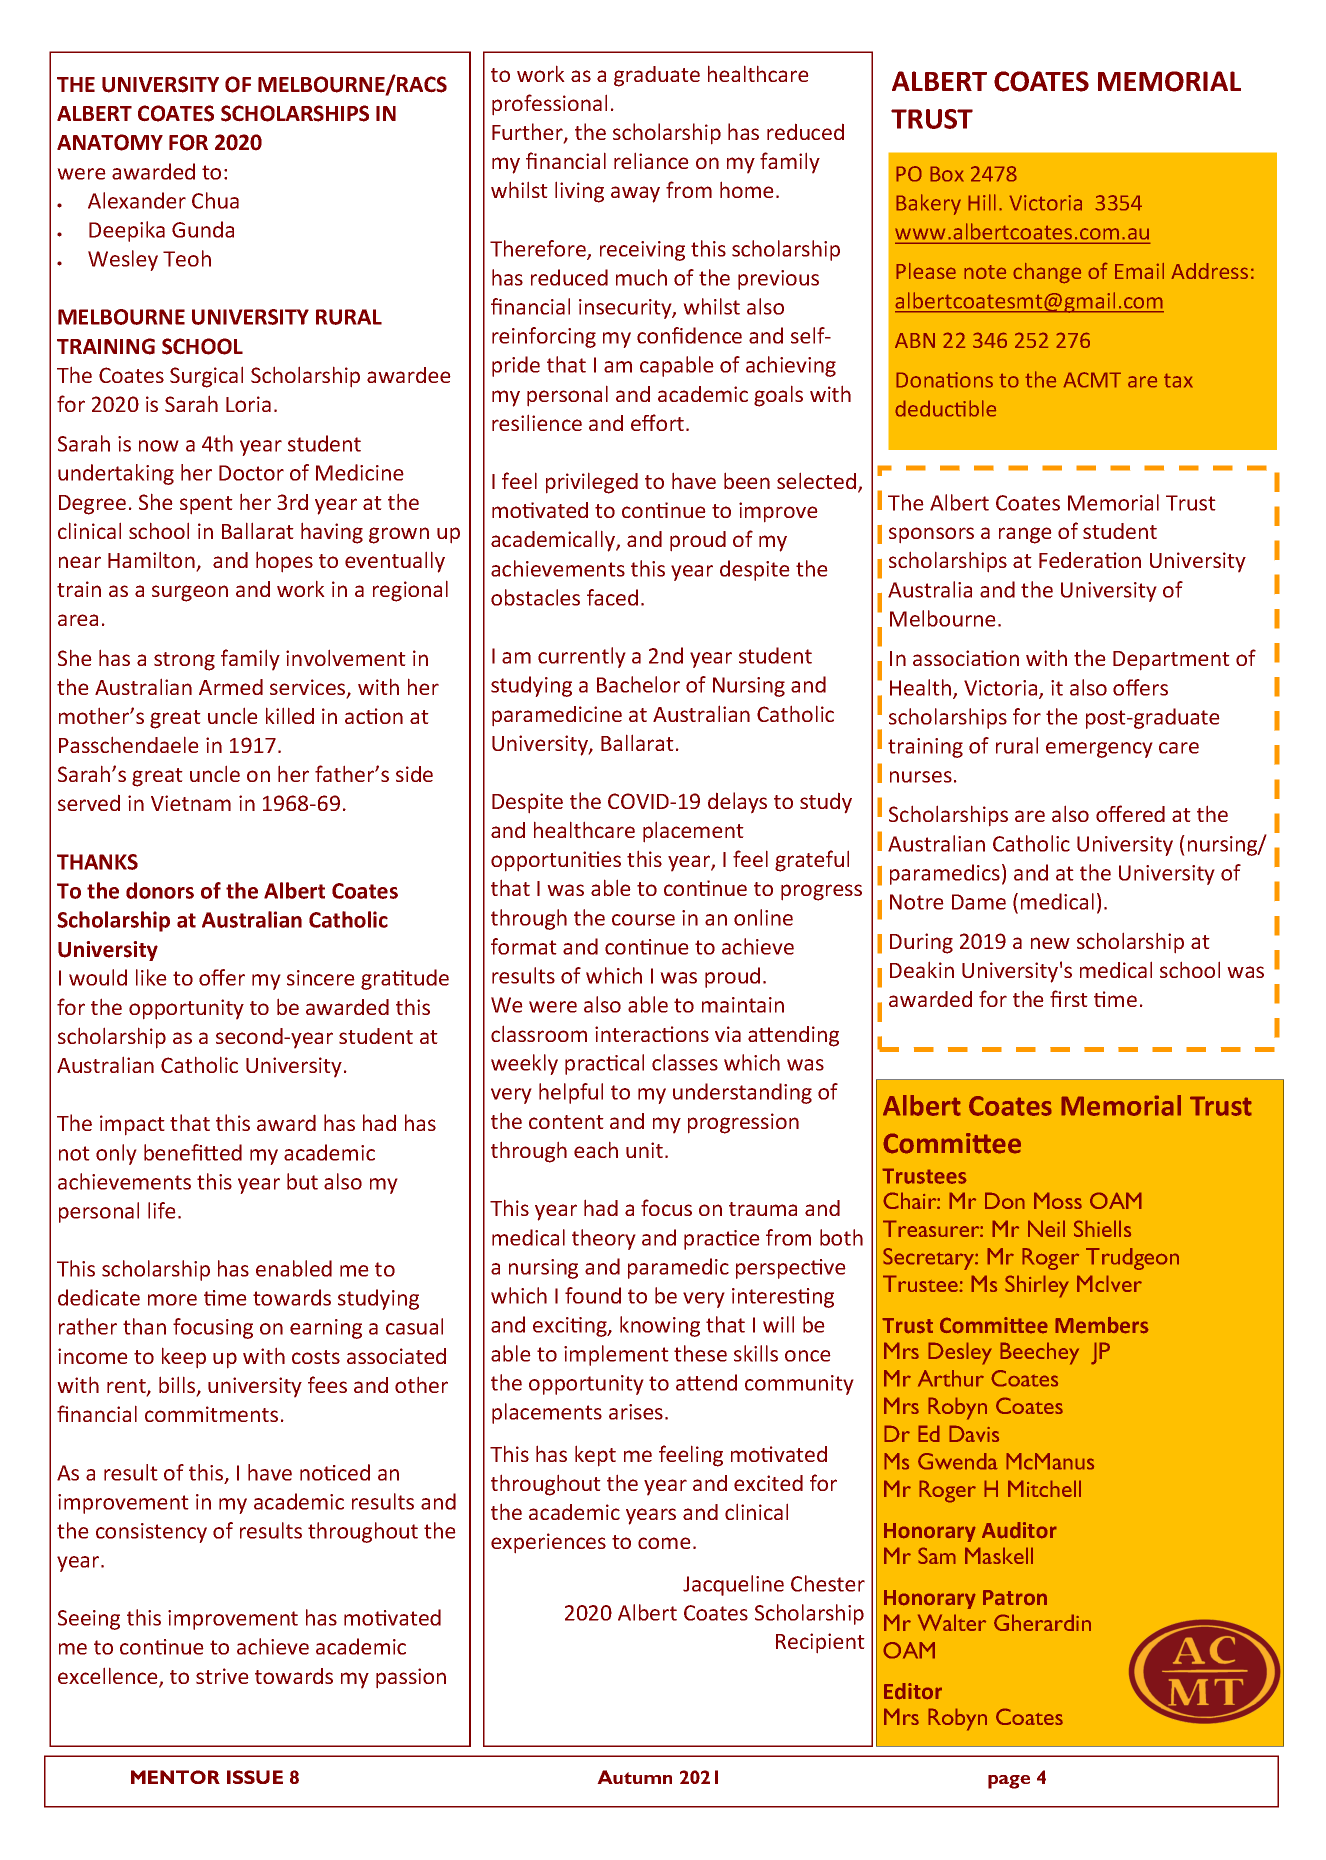 This screenshot has width=1326, height=1860. What do you see at coordinates (604, 1239) in the screenshot?
I see `theory` at bounding box center [604, 1239].
